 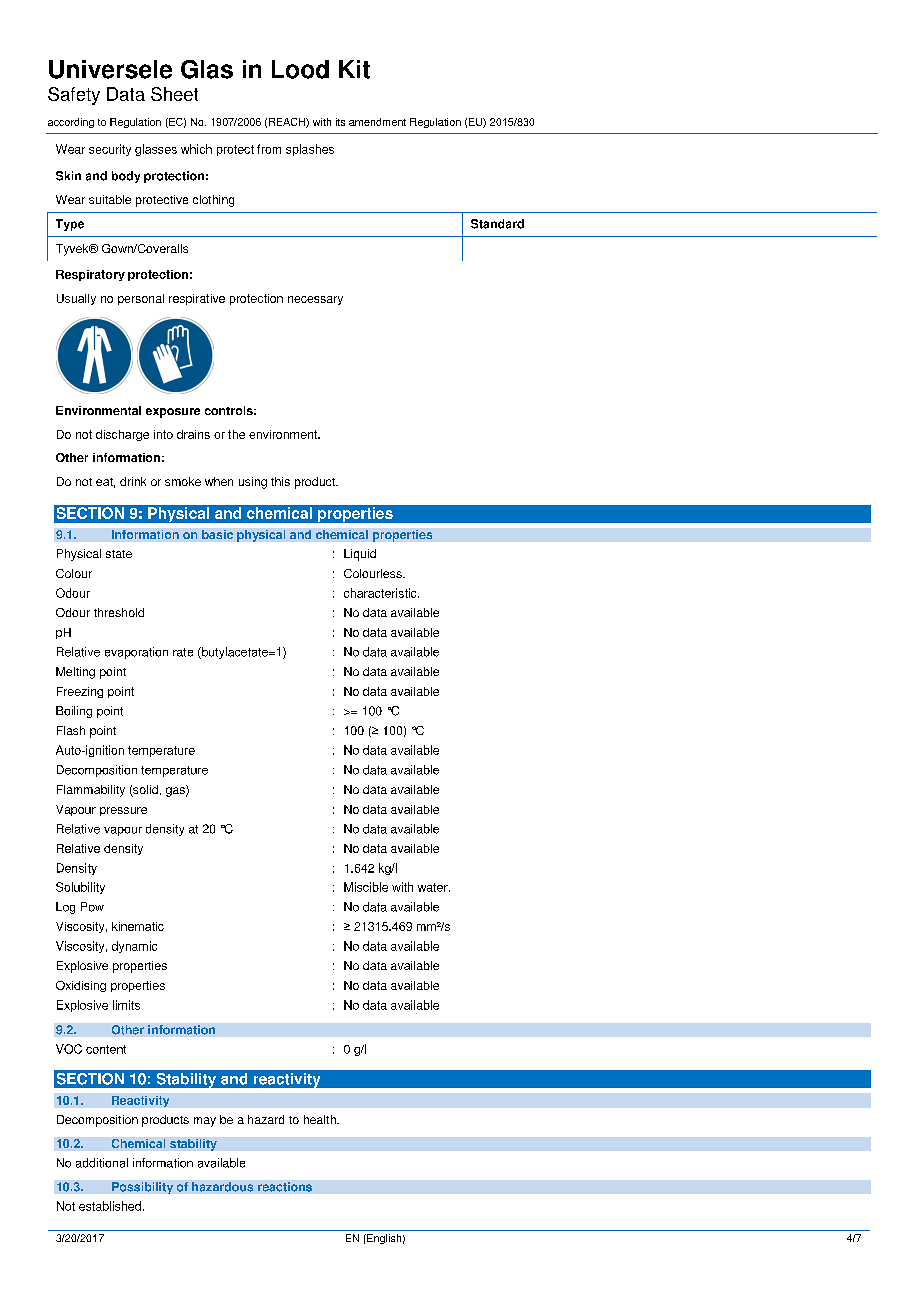 I want to click on amendment, so click(x=377, y=122).
